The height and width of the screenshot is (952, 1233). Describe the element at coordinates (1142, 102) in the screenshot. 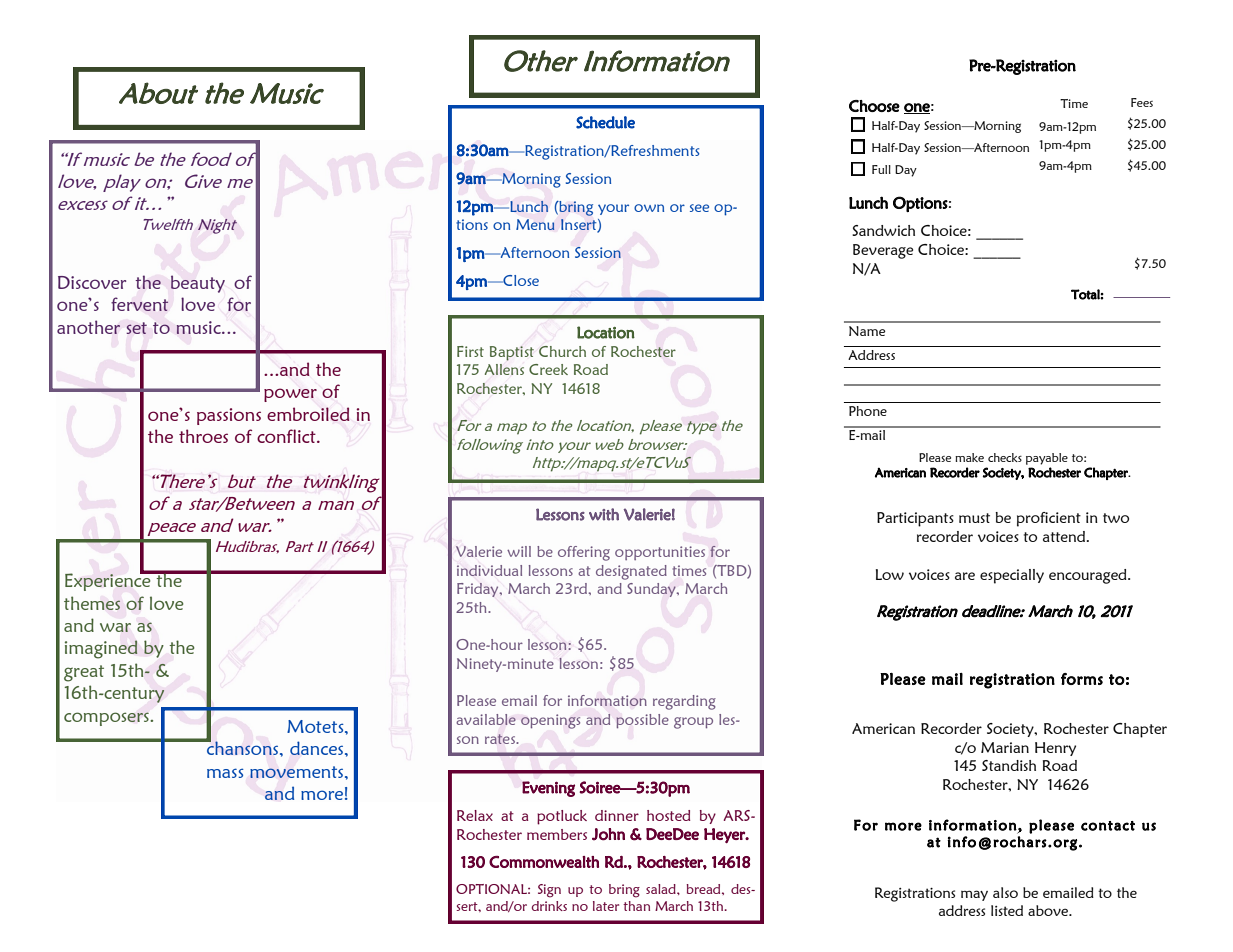

I see `Fees` at that location.
